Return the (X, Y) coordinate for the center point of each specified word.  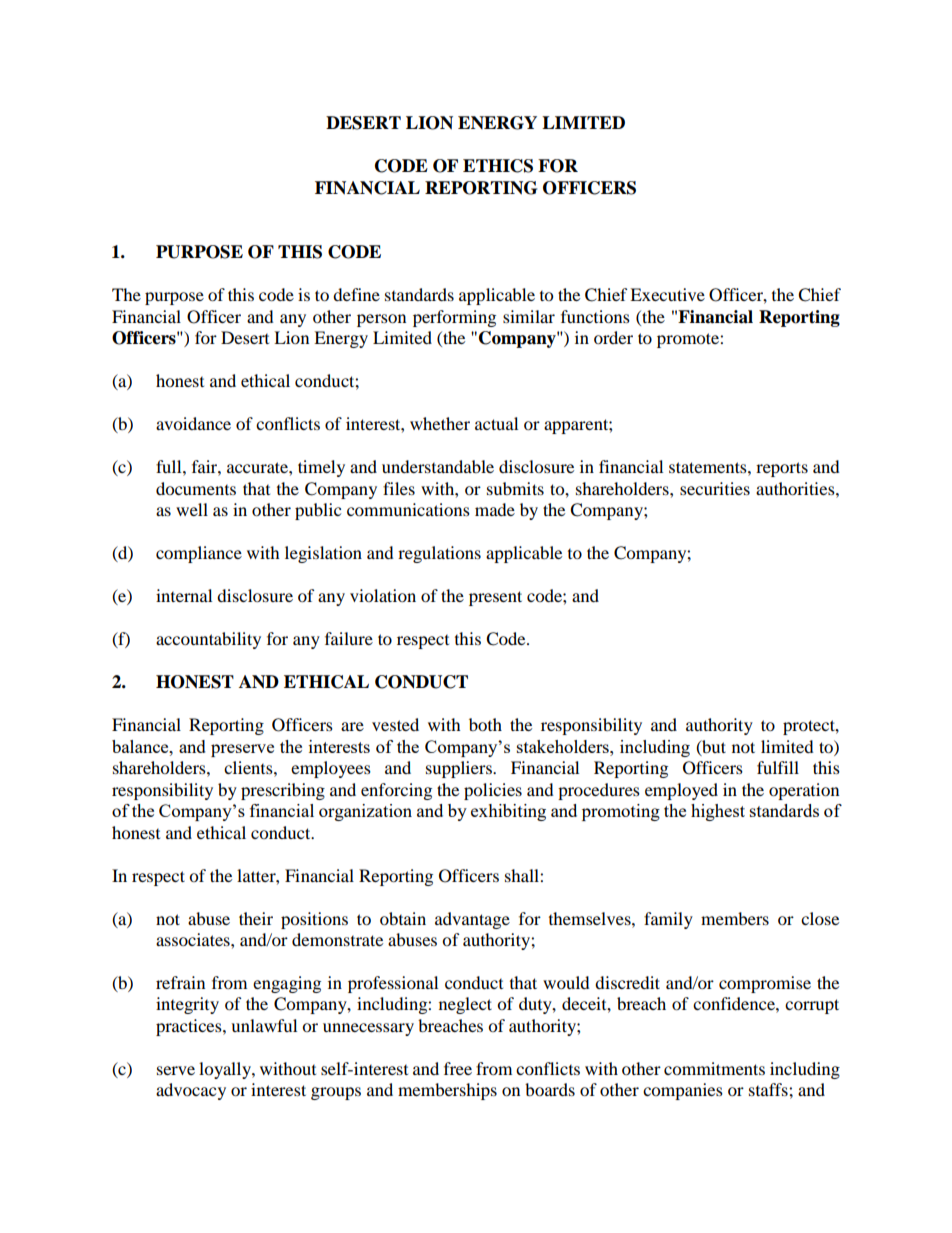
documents (196, 488)
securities (715, 488)
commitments (714, 1068)
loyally (226, 1070)
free (458, 1068)
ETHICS (498, 166)
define (356, 294)
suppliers (460, 769)
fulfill (778, 767)
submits (515, 488)
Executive (667, 294)
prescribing (283, 791)
